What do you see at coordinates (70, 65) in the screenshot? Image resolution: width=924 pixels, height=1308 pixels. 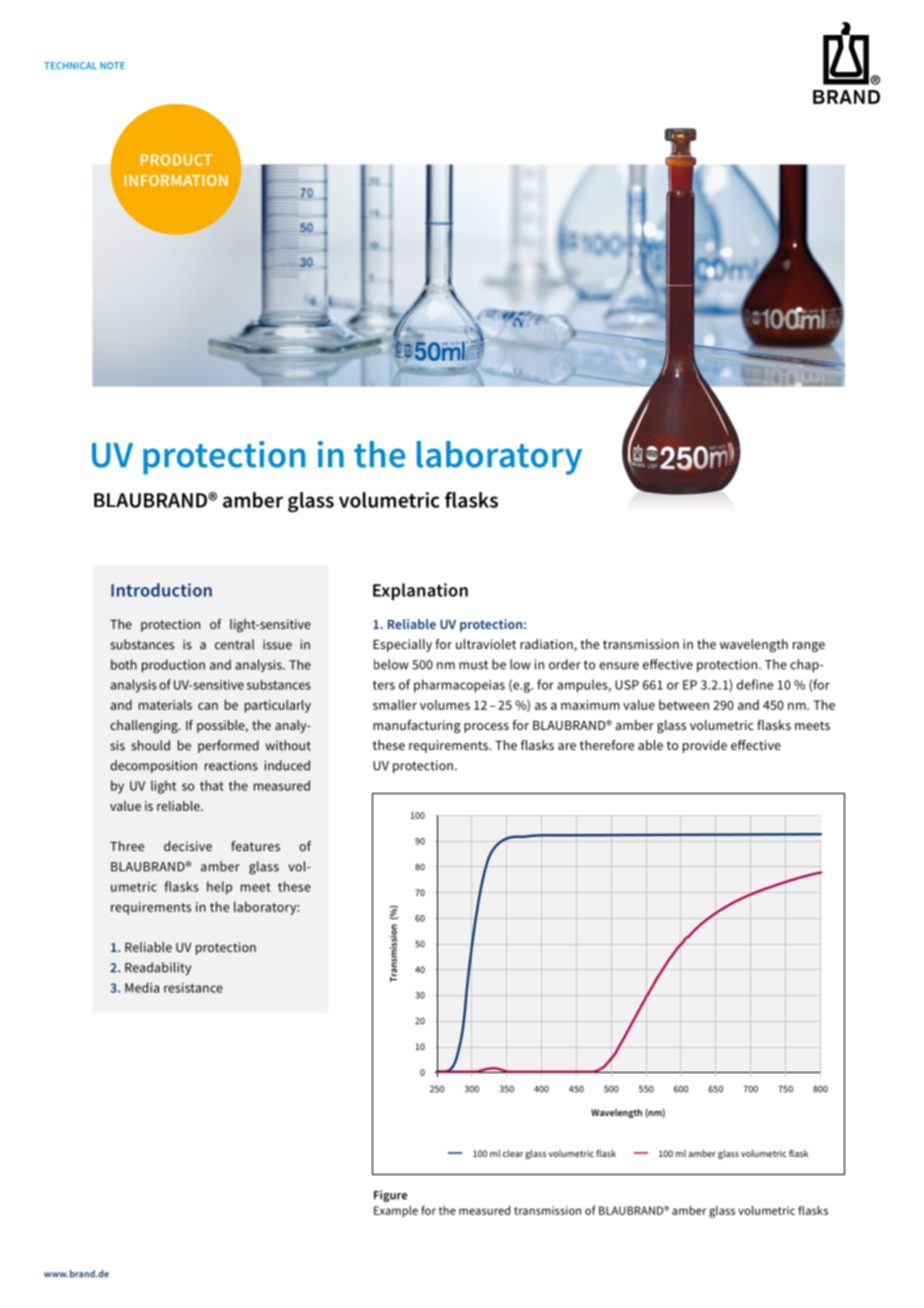 I see `TECHNICAL` at bounding box center [70, 65].
